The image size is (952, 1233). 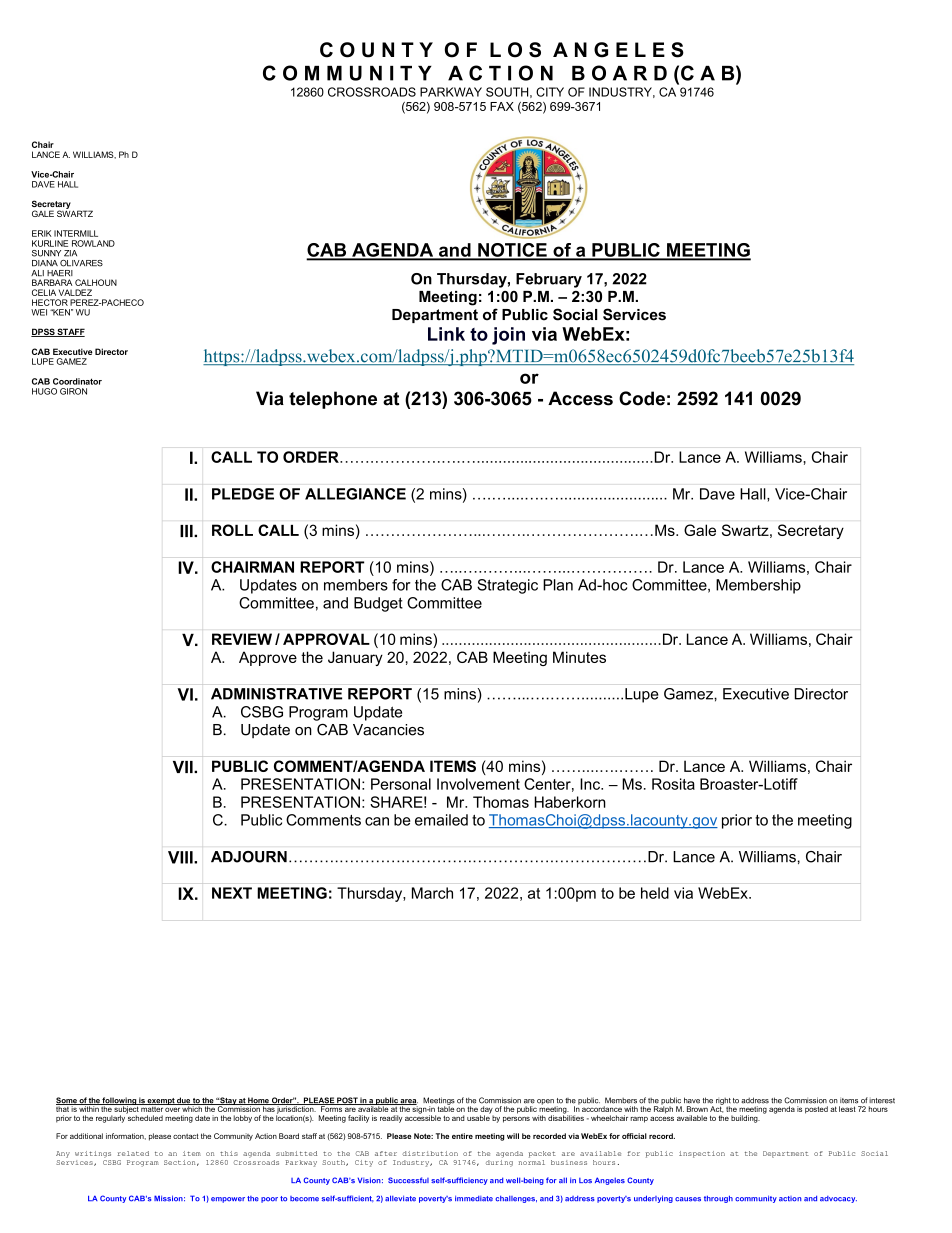 What do you see at coordinates (77, 381) in the document?
I see `Coordinator` at bounding box center [77, 381].
